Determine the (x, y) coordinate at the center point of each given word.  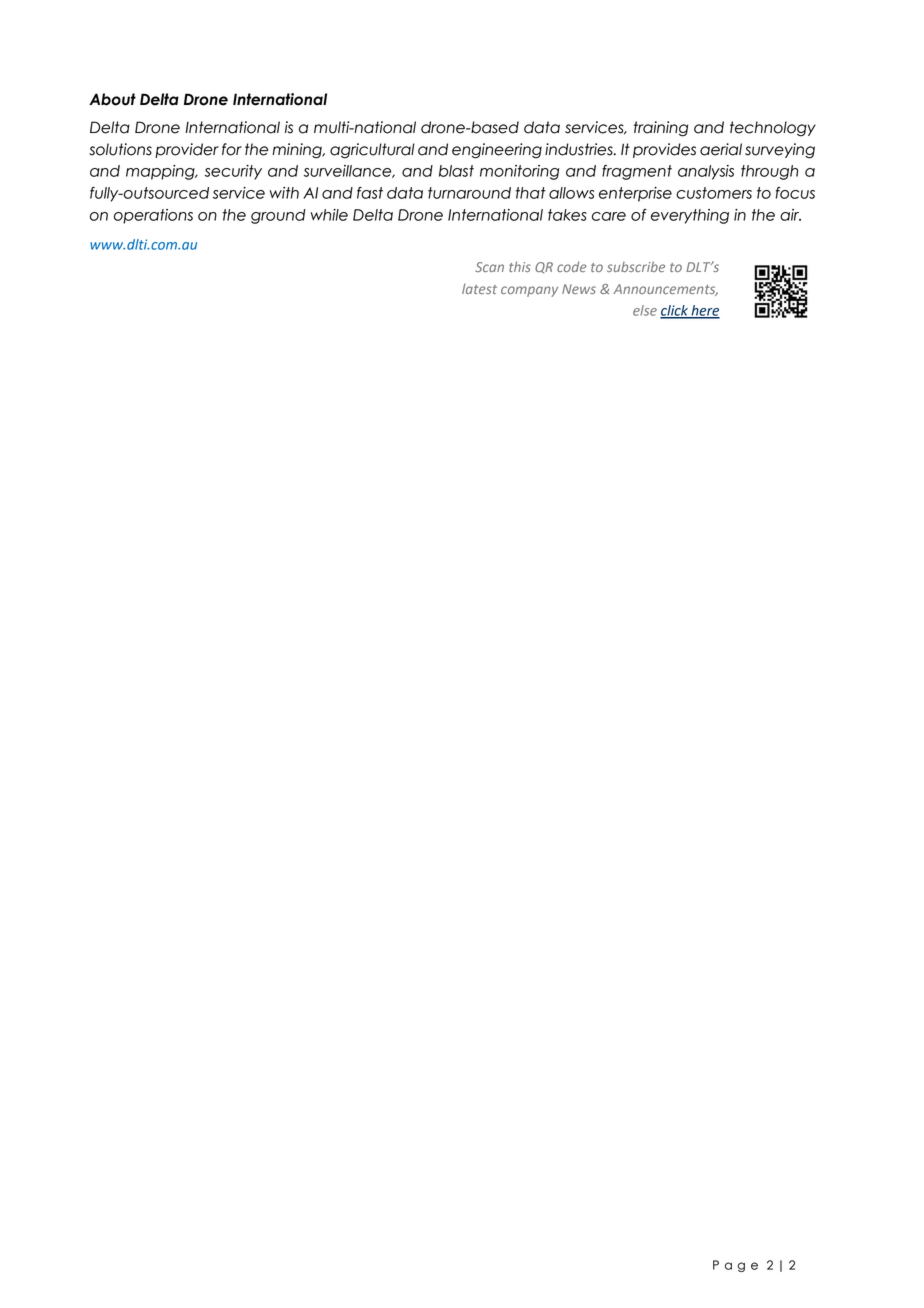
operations (153, 216)
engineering (497, 151)
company (529, 291)
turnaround (469, 193)
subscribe (636, 266)
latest (479, 289)
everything (690, 216)
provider (187, 150)
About (112, 99)
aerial (721, 149)
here (704, 311)
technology (773, 129)
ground (278, 216)
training (661, 129)
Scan (489, 267)
